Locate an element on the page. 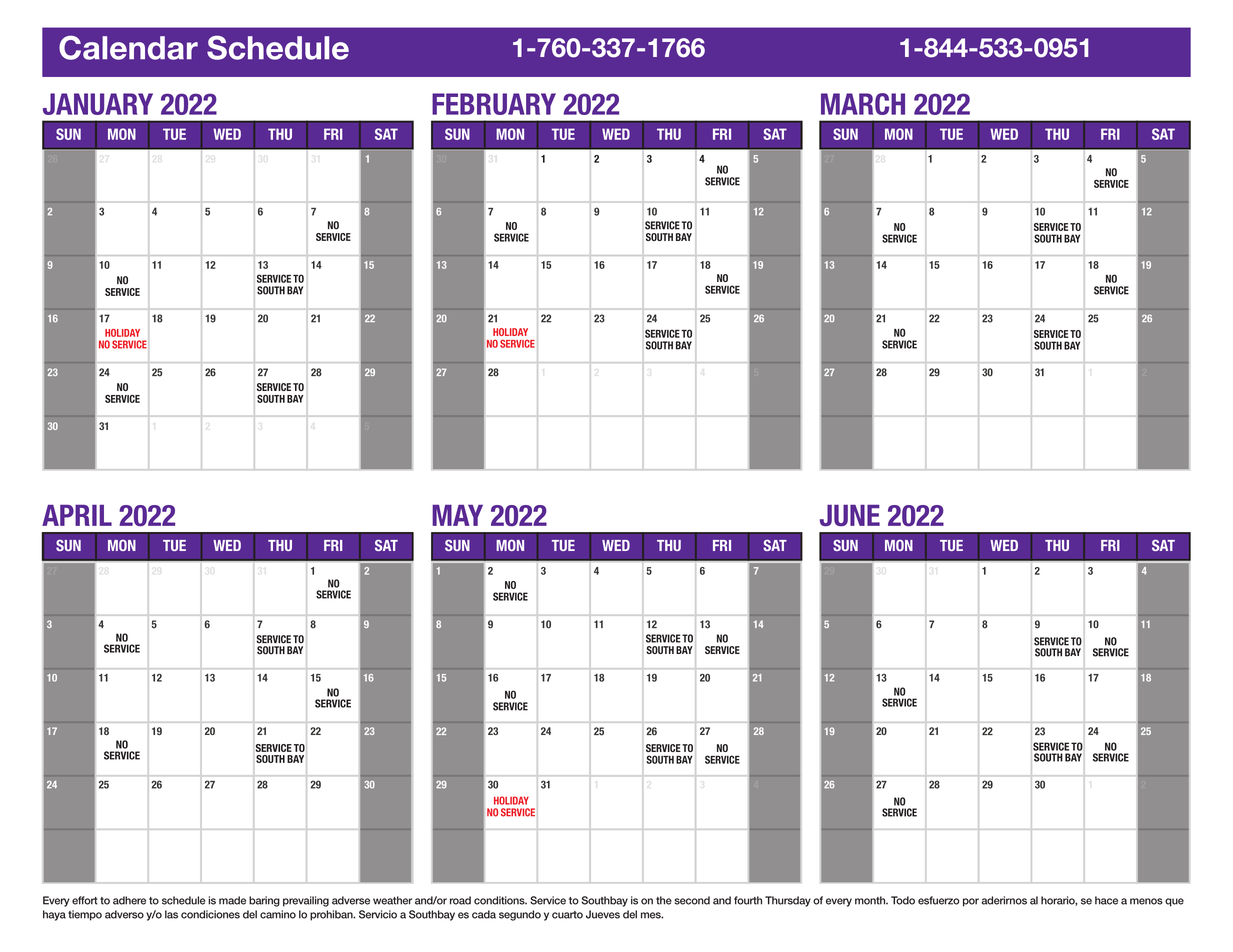  hace is located at coordinates (1106, 900).
